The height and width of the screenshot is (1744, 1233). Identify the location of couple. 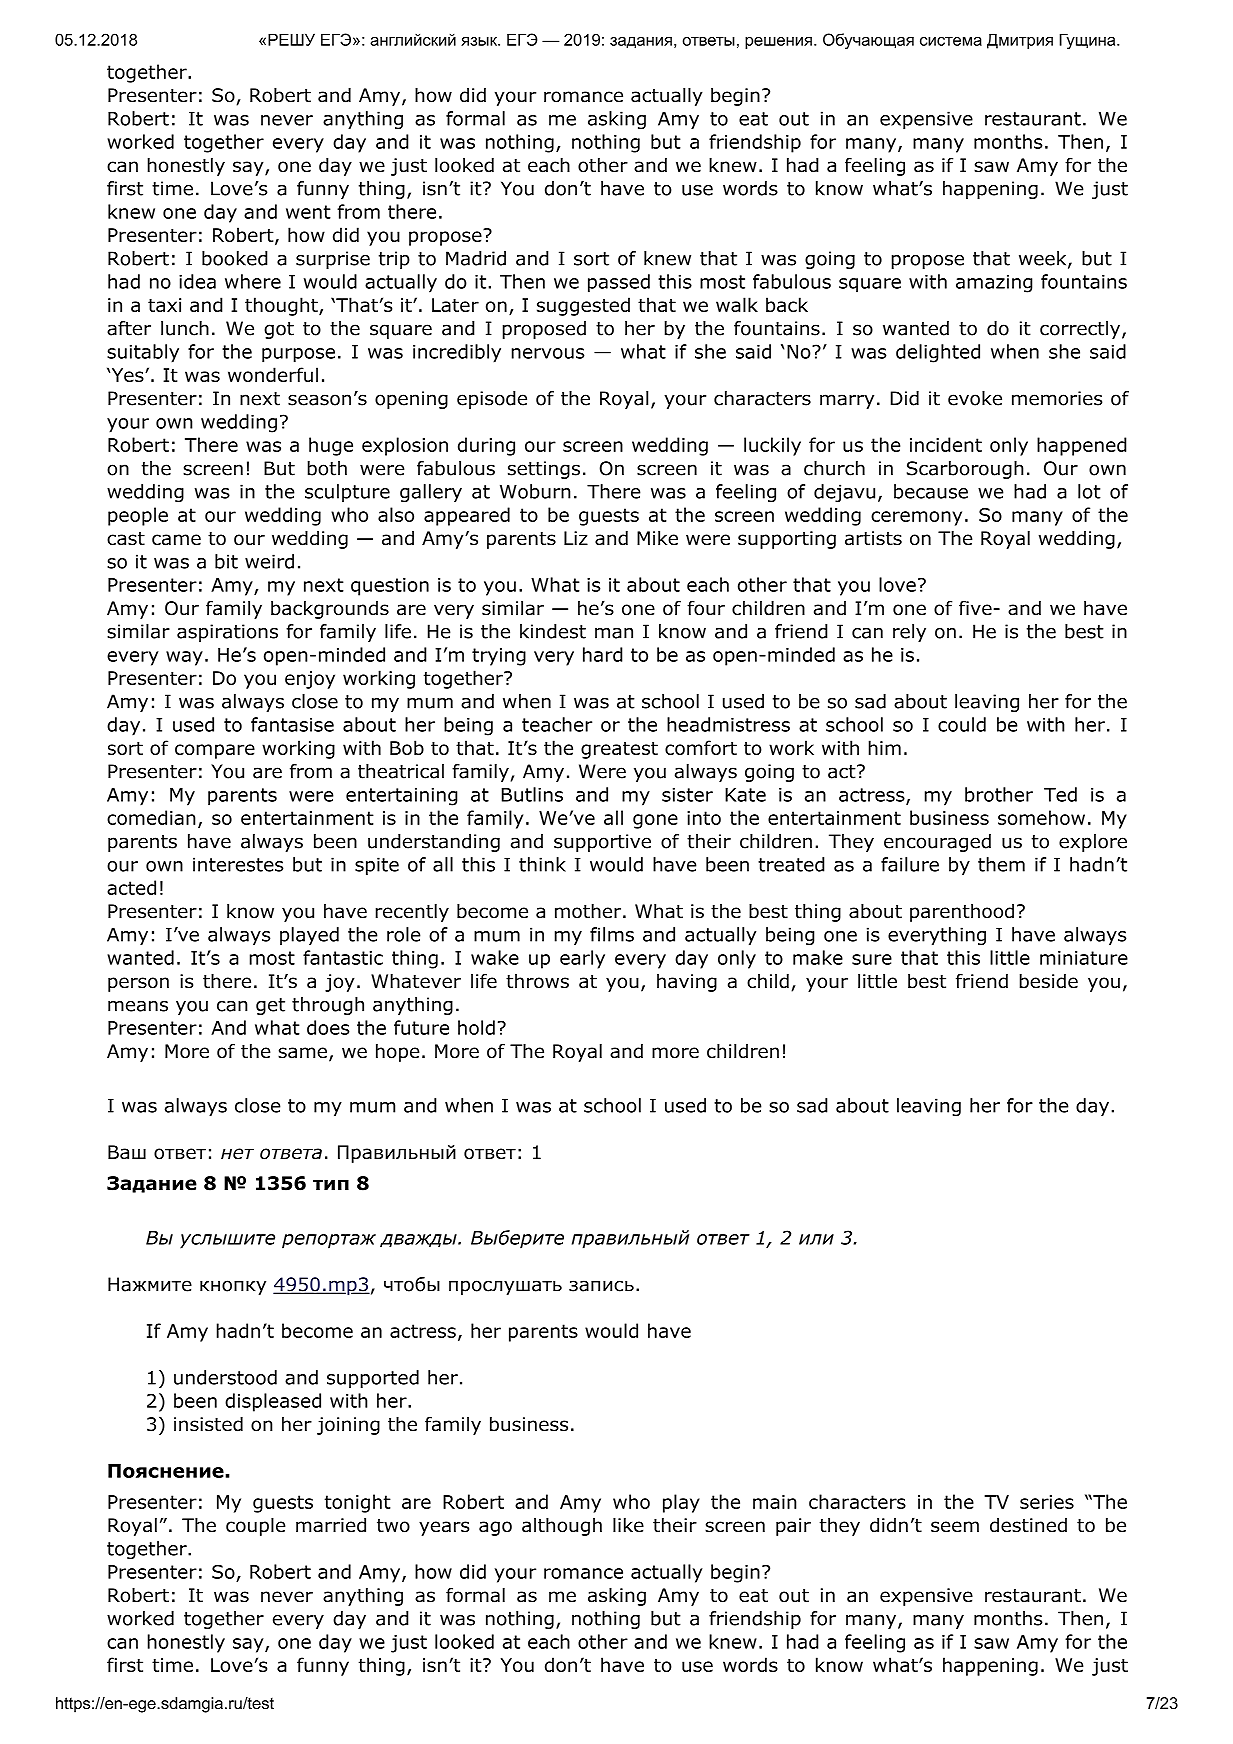
(256, 1527).
